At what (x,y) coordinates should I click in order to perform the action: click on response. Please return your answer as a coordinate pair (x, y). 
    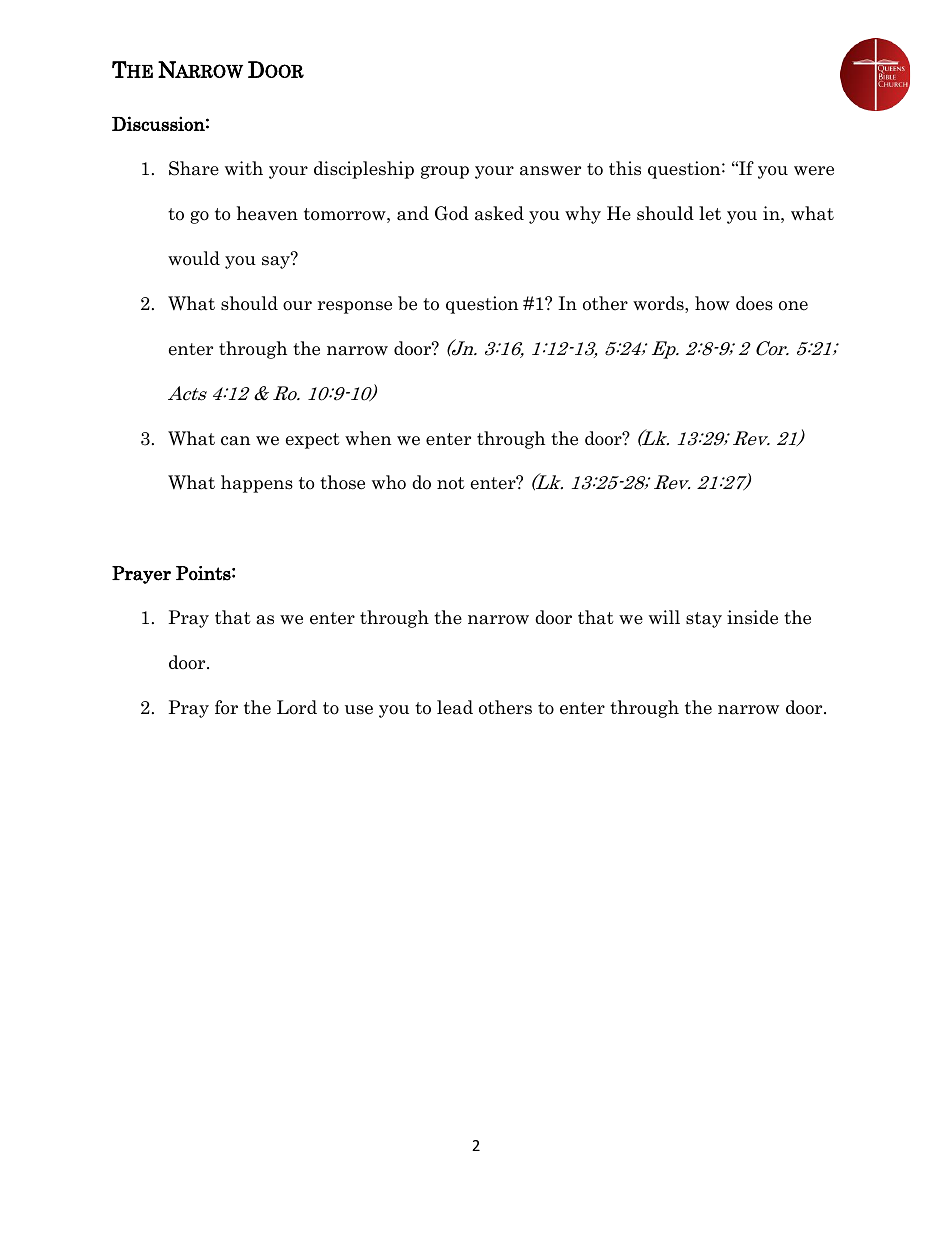
    Looking at the image, I should click on (355, 307).
